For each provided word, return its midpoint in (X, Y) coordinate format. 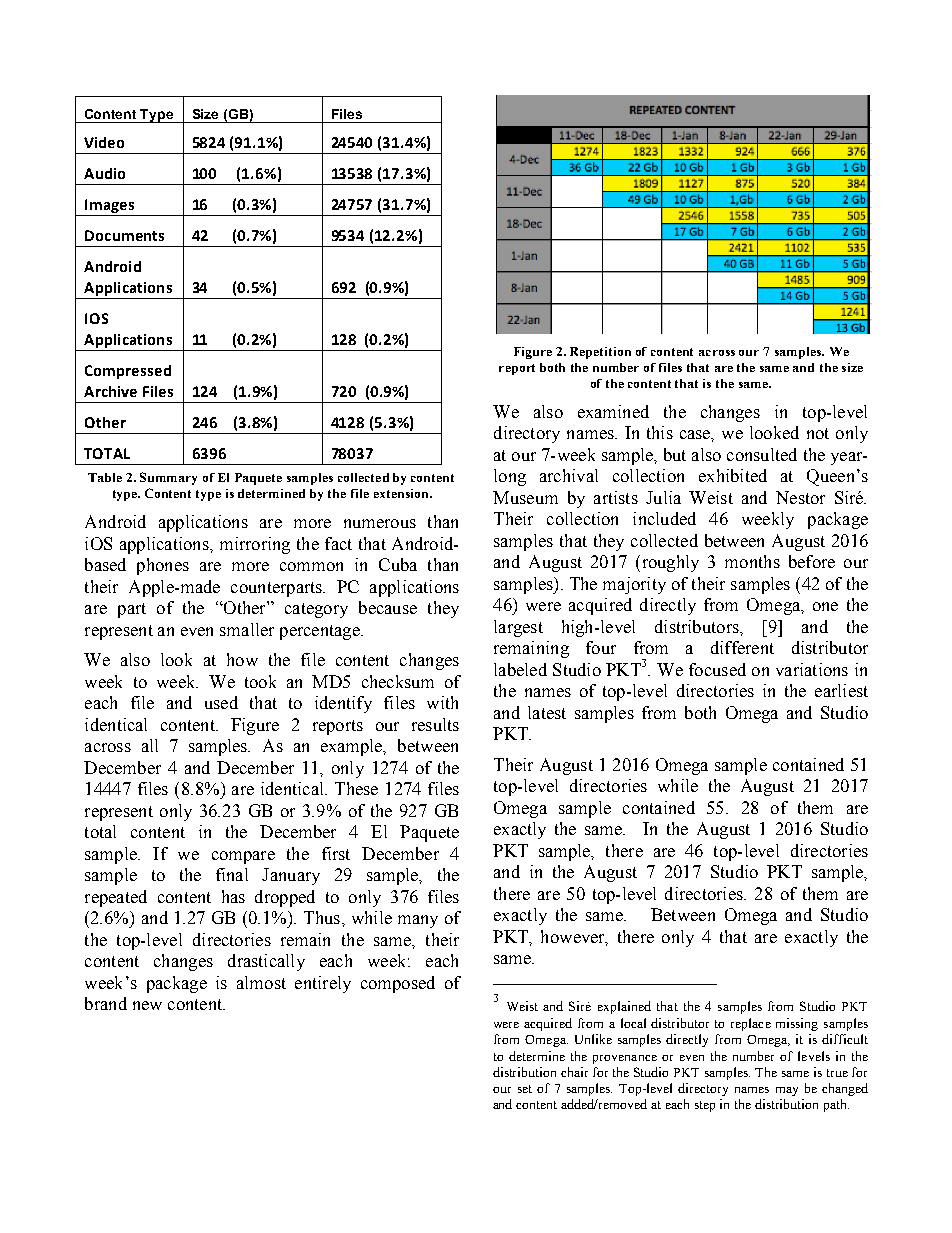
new (147, 1005)
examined (613, 411)
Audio (104, 173)
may (787, 1091)
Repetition (600, 353)
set (525, 1089)
